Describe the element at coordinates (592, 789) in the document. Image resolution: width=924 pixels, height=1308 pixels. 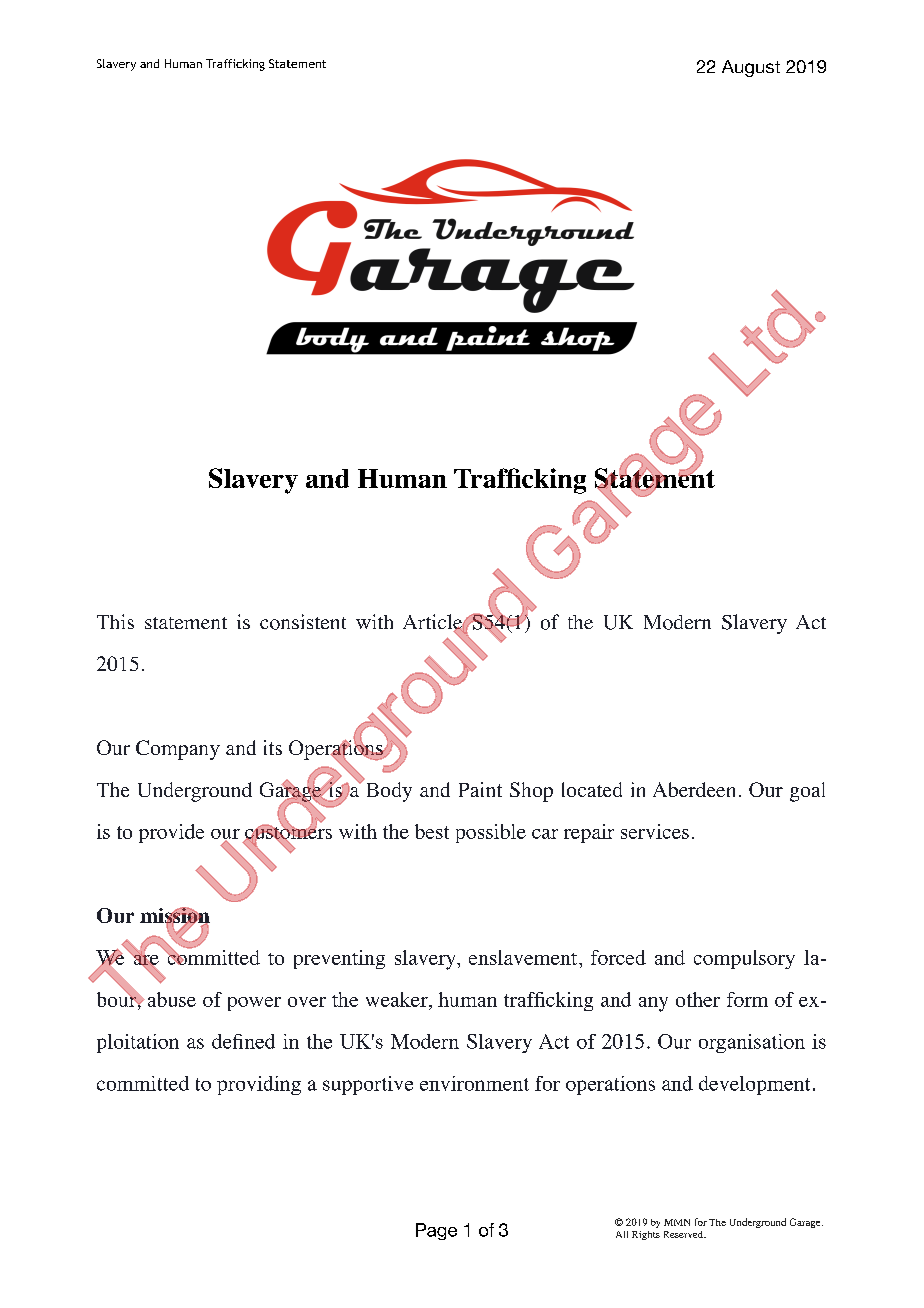
I see `located` at that location.
